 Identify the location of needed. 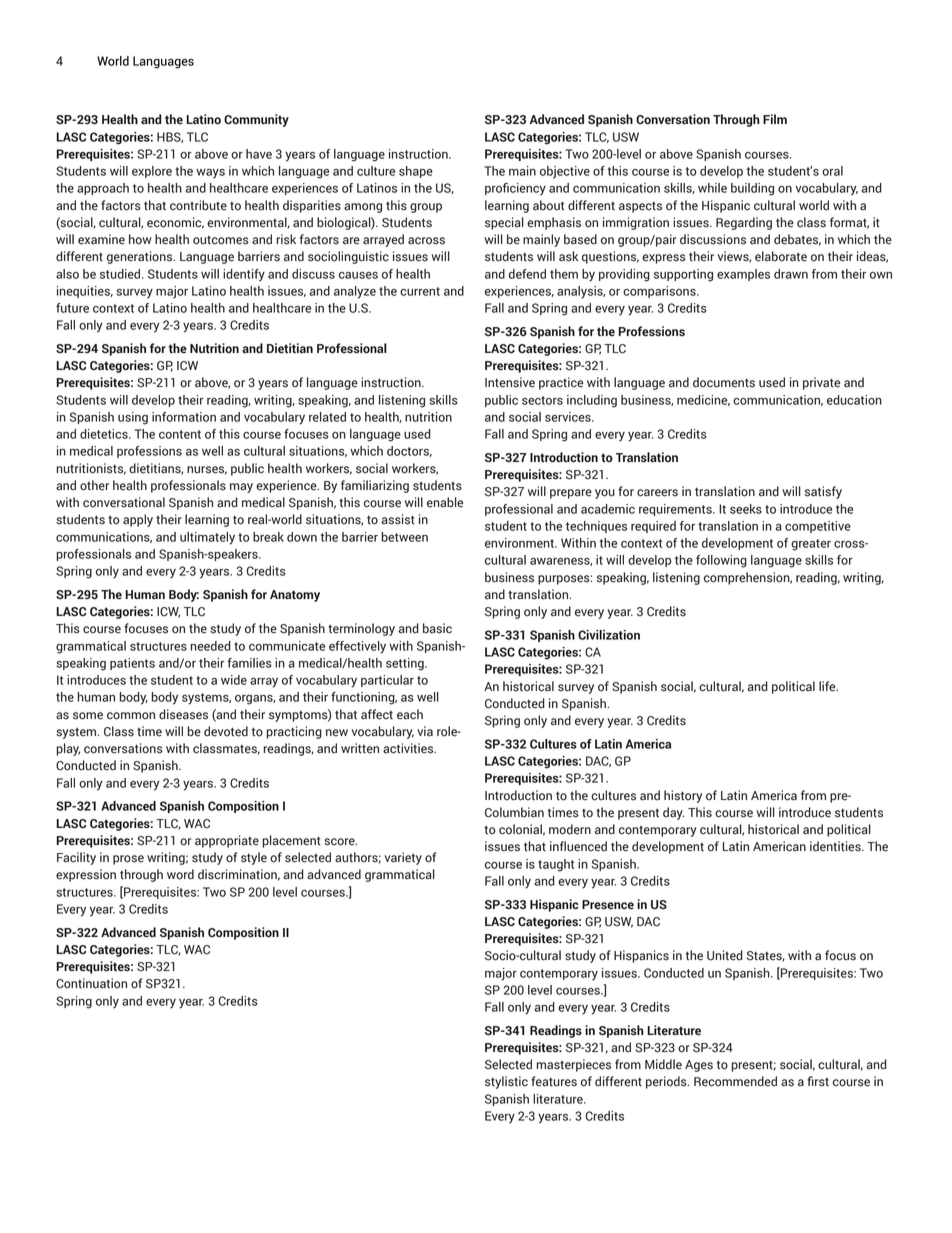
(210, 646).
